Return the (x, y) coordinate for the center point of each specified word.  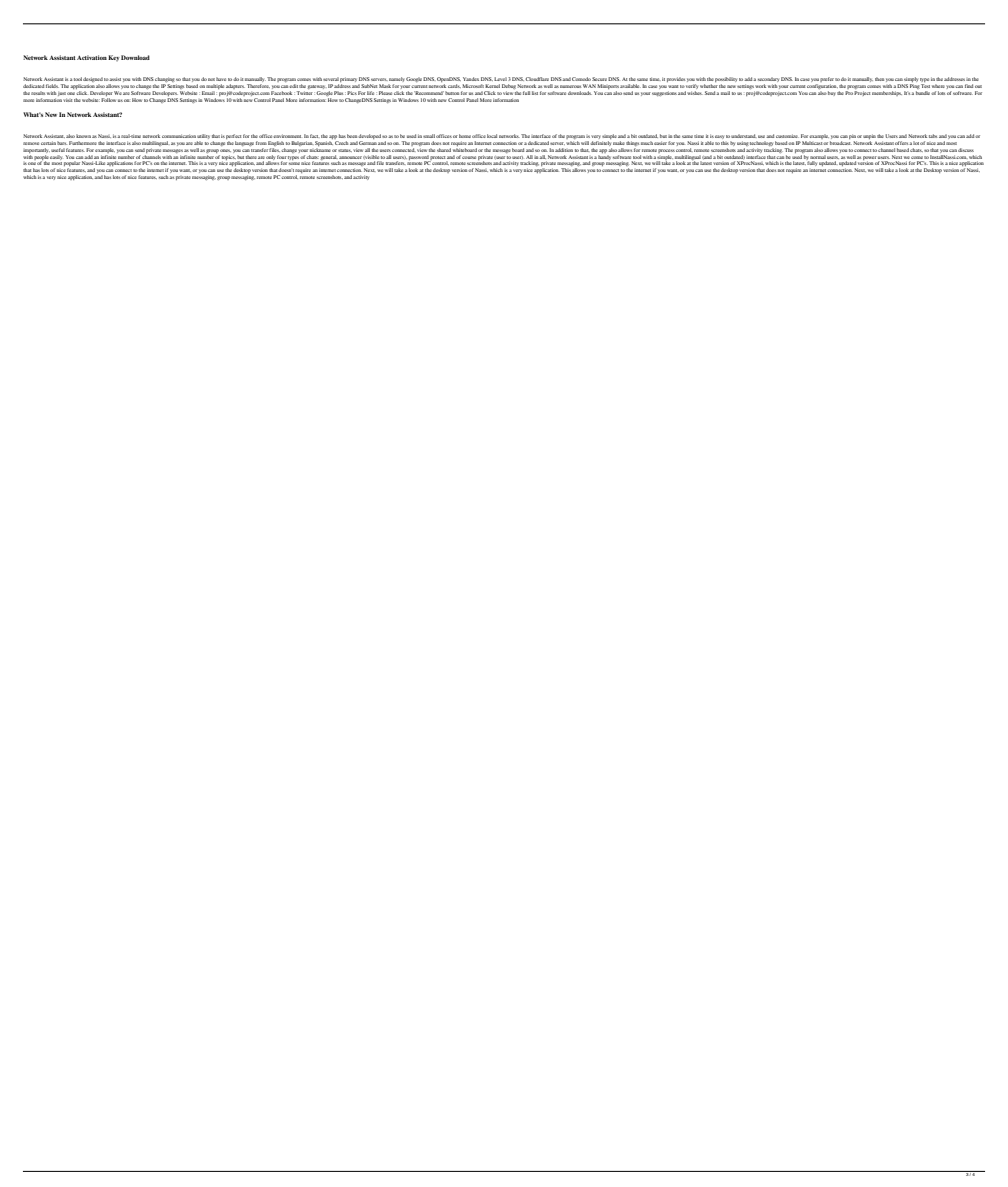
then (879, 79)
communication (179, 136)
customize (787, 136)
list (535, 93)
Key (114, 58)
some (294, 164)
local (492, 136)
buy (832, 93)
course (469, 157)
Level (500, 79)
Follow (108, 100)
